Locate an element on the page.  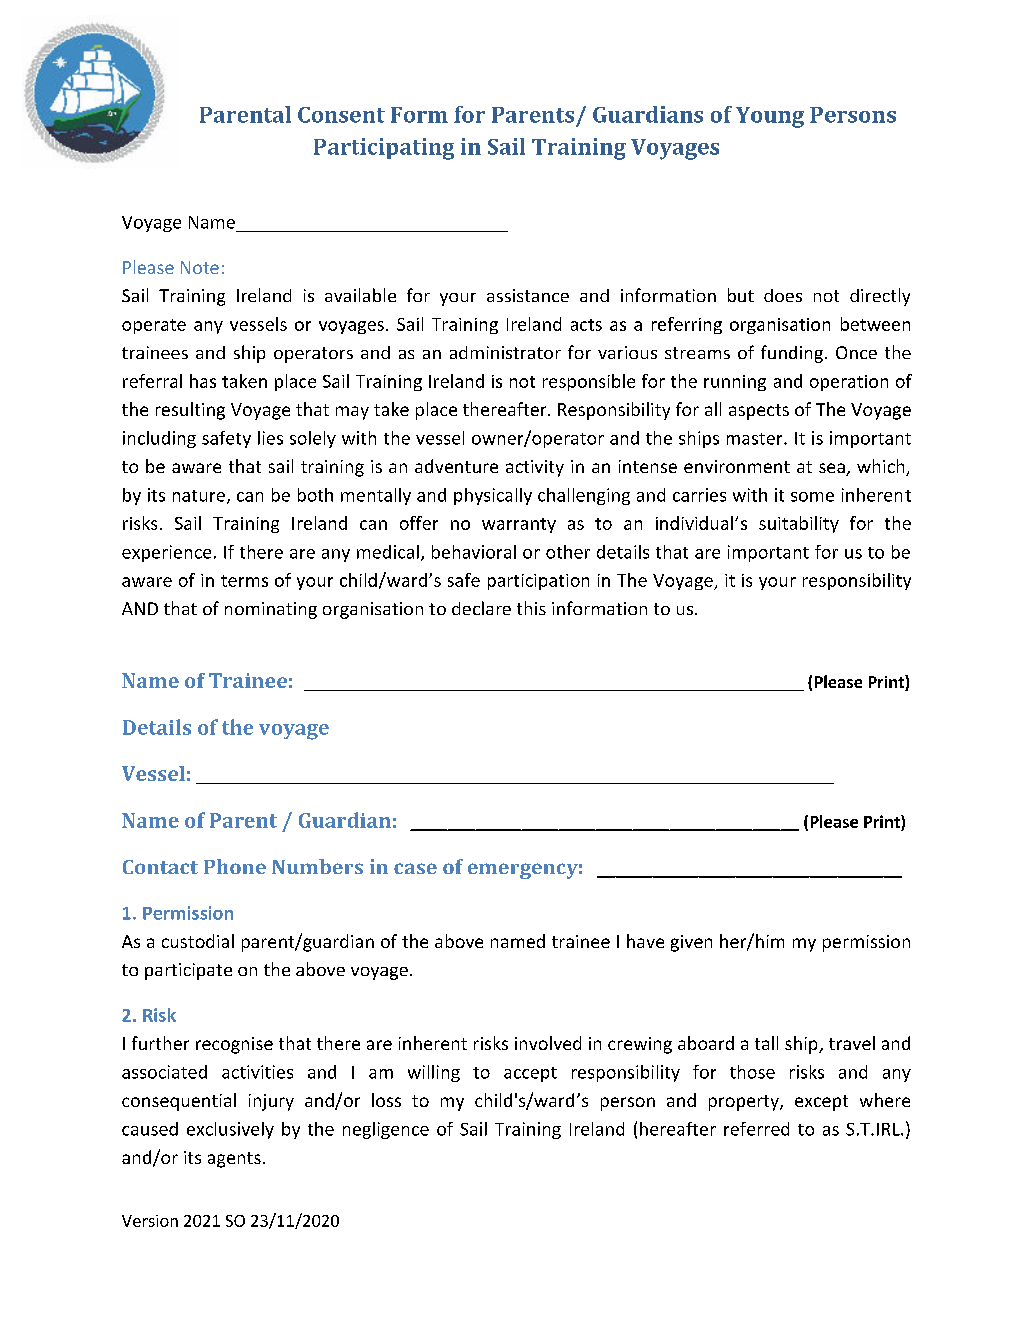
suitability is located at coordinates (799, 524).
